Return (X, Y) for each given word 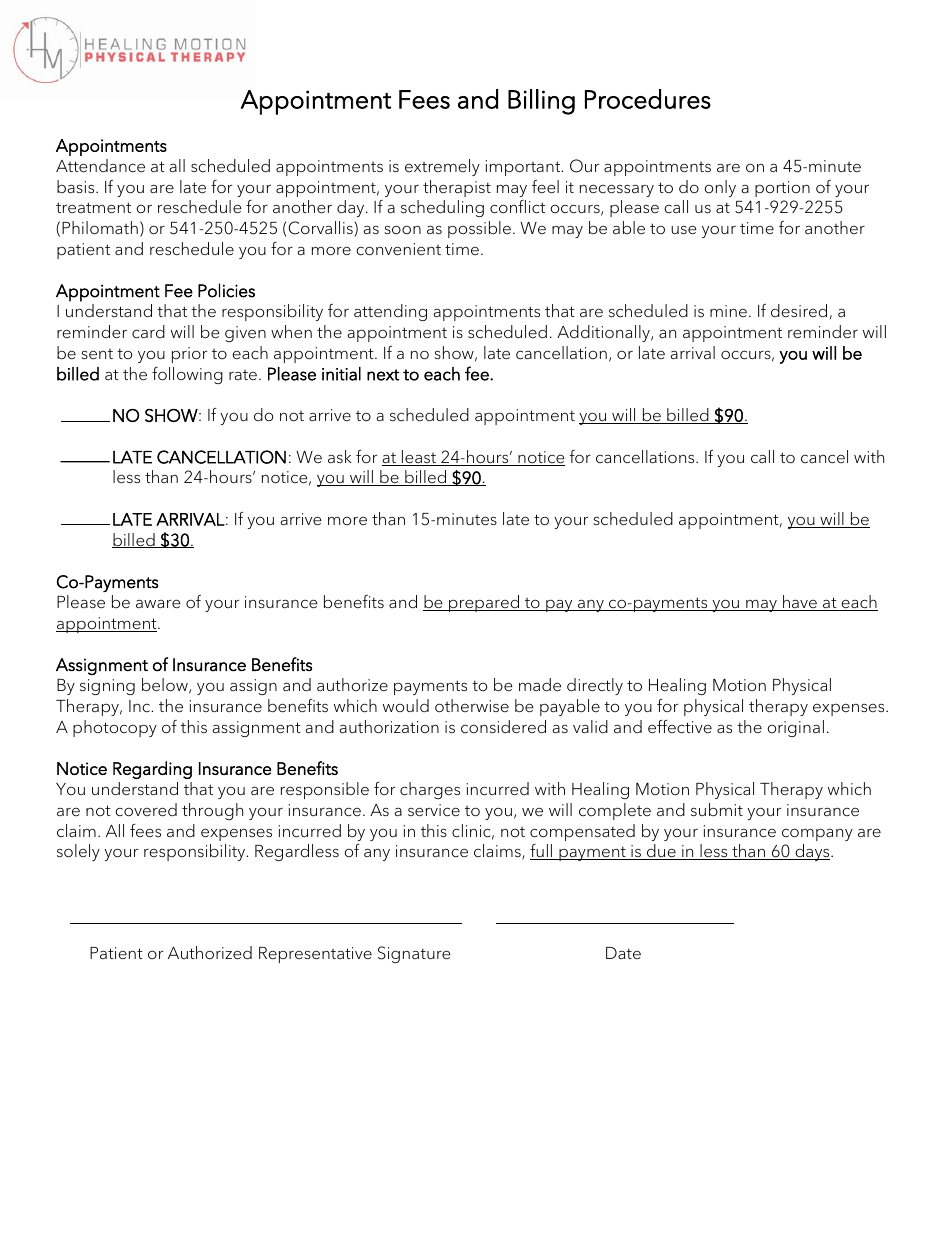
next (383, 375)
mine (728, 311)
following (187, 375)
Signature (414, 954)
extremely (442, 167)
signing (107, 687)
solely (78, 852)
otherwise (472, 706)
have (800, 603)
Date (623, 953)
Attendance (100, 166)
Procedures (648, 99)
